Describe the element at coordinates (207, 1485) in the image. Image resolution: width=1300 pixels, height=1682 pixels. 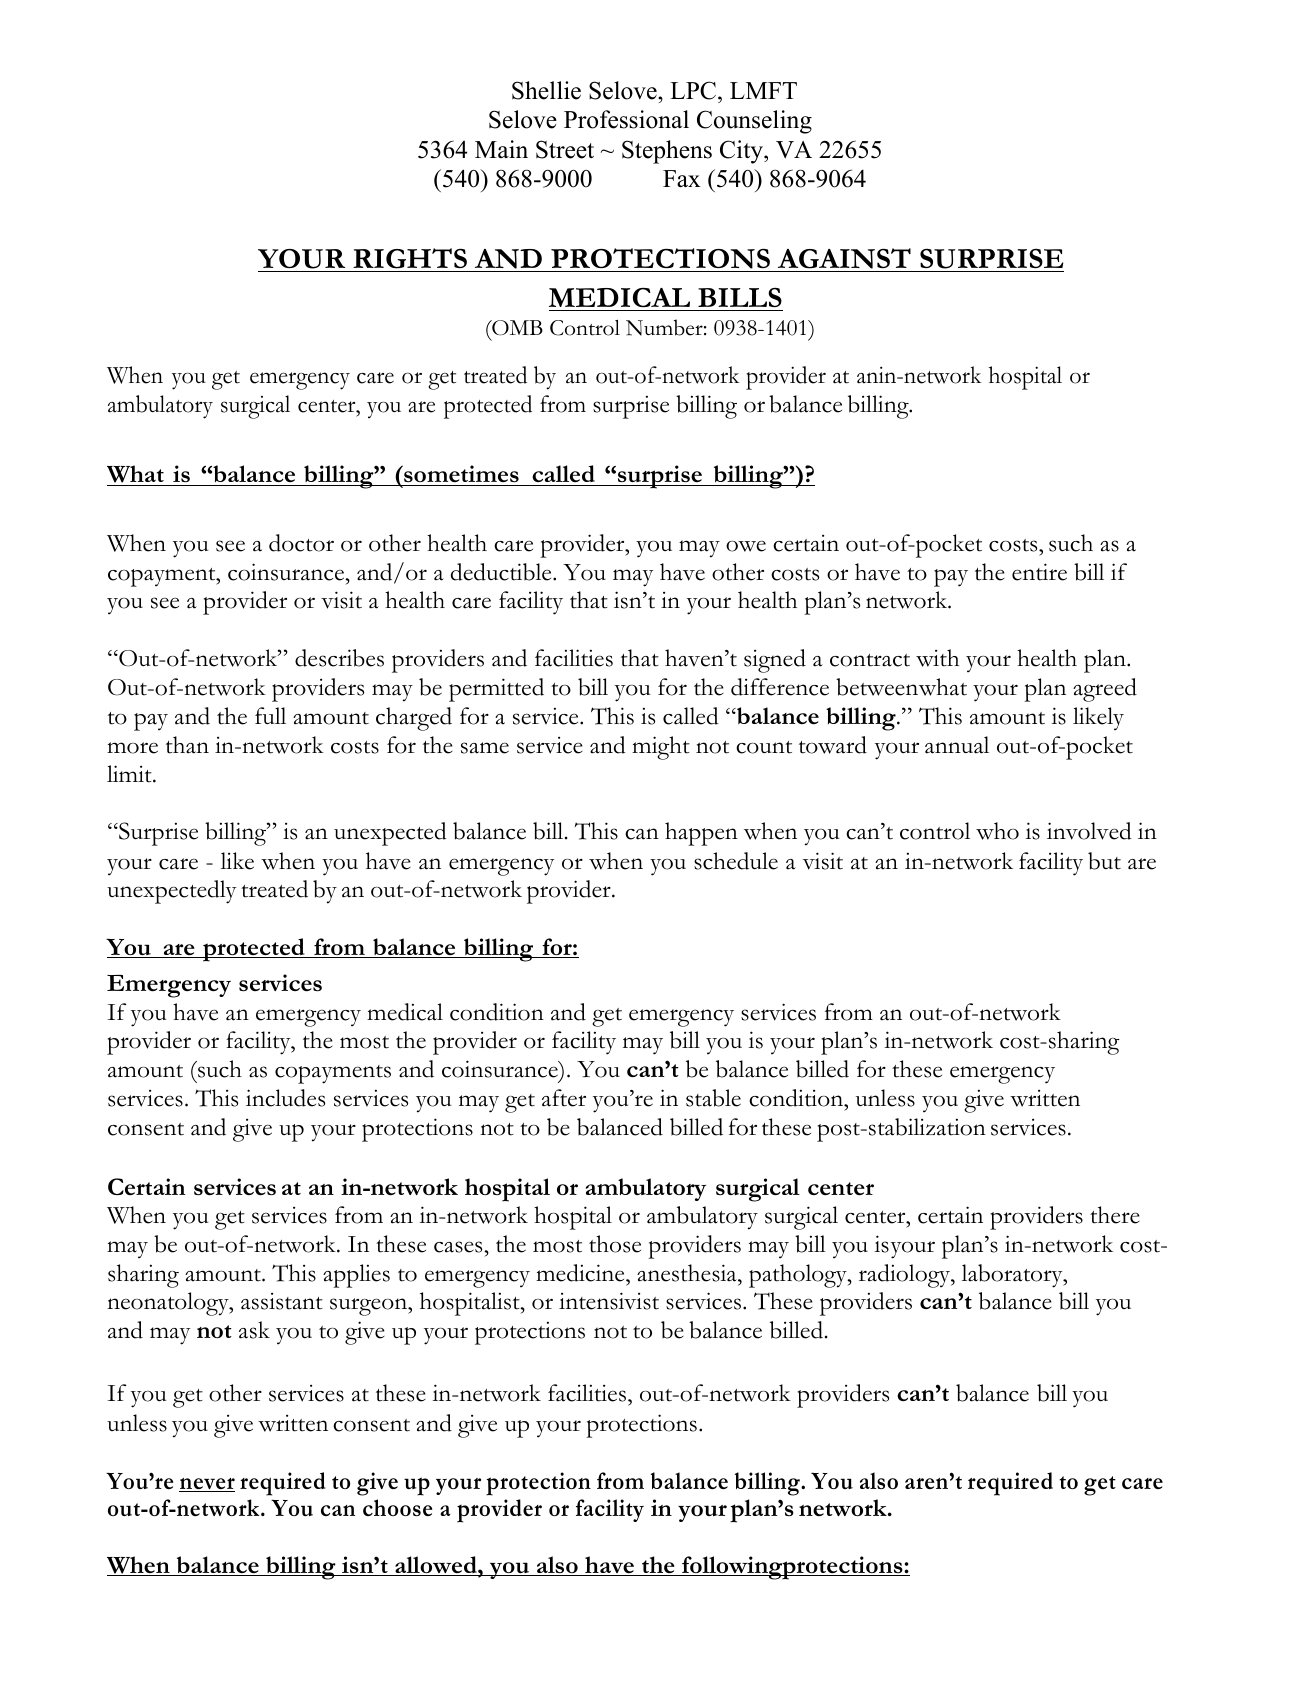
I see `never` at that location.
